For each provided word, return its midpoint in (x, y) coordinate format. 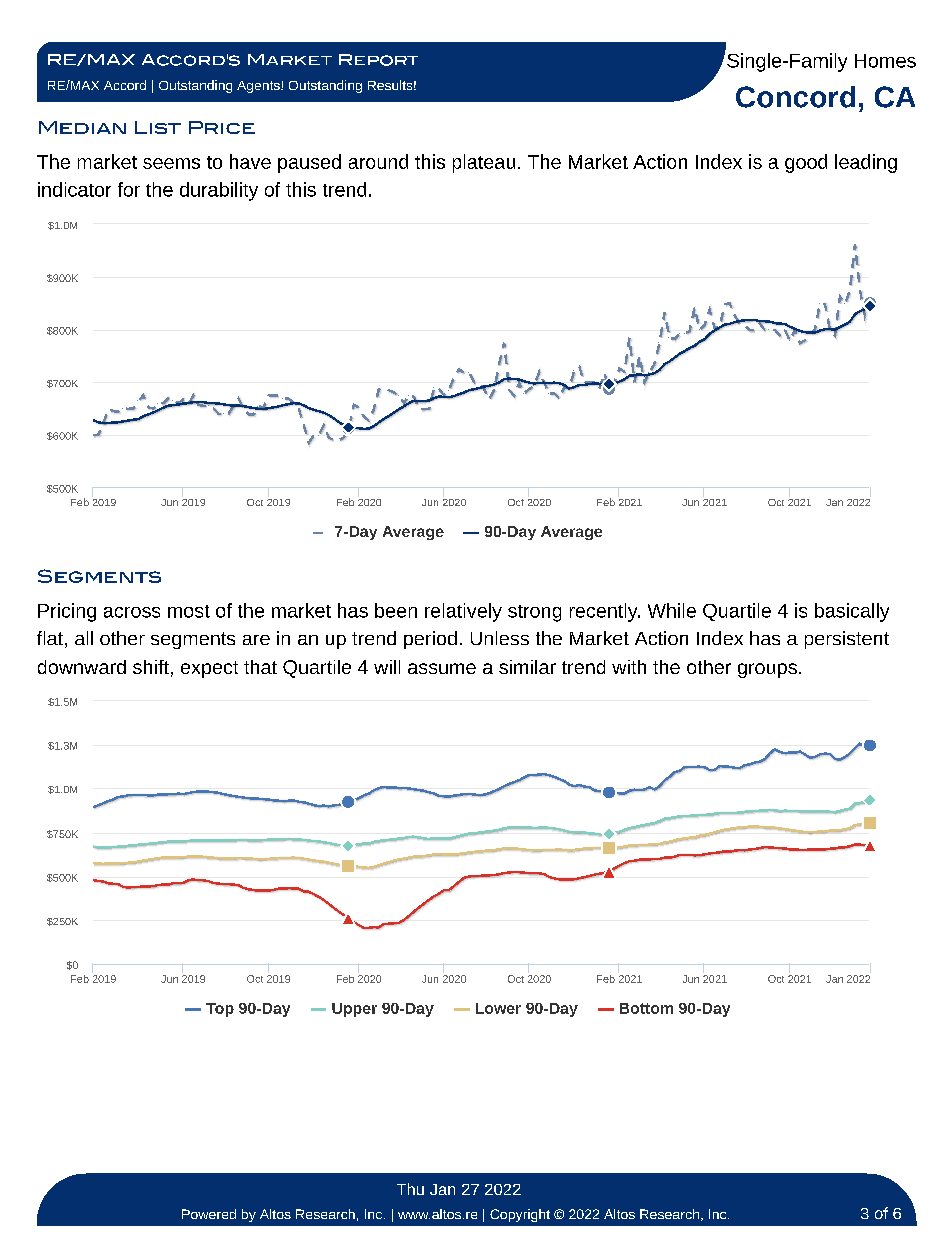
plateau (484, 163)
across (132, 612)
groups (767, 670)
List (158, 127)
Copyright (520, 1215)
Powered (209, 1214)
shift (151, 667)
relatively (463, 612)
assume (442, 668)
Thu (410, 1189)
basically (852, 612)
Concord (795, 97)
